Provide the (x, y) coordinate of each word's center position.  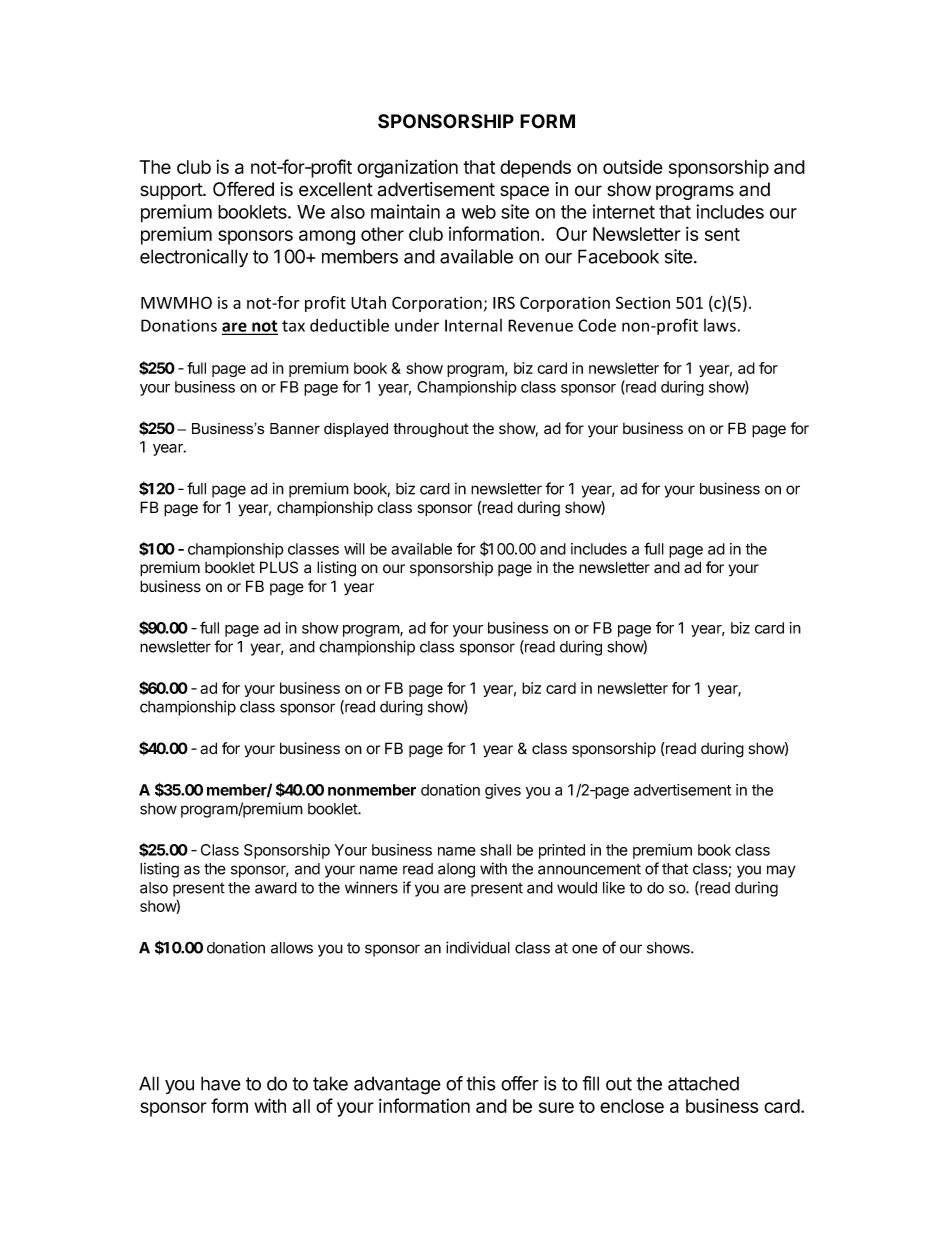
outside (633, 167)
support (172, 191)
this (481, 1083)
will (354, 549)
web (479, 212)
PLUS (279, 567)
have (221, 1083)
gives (503, 791)
